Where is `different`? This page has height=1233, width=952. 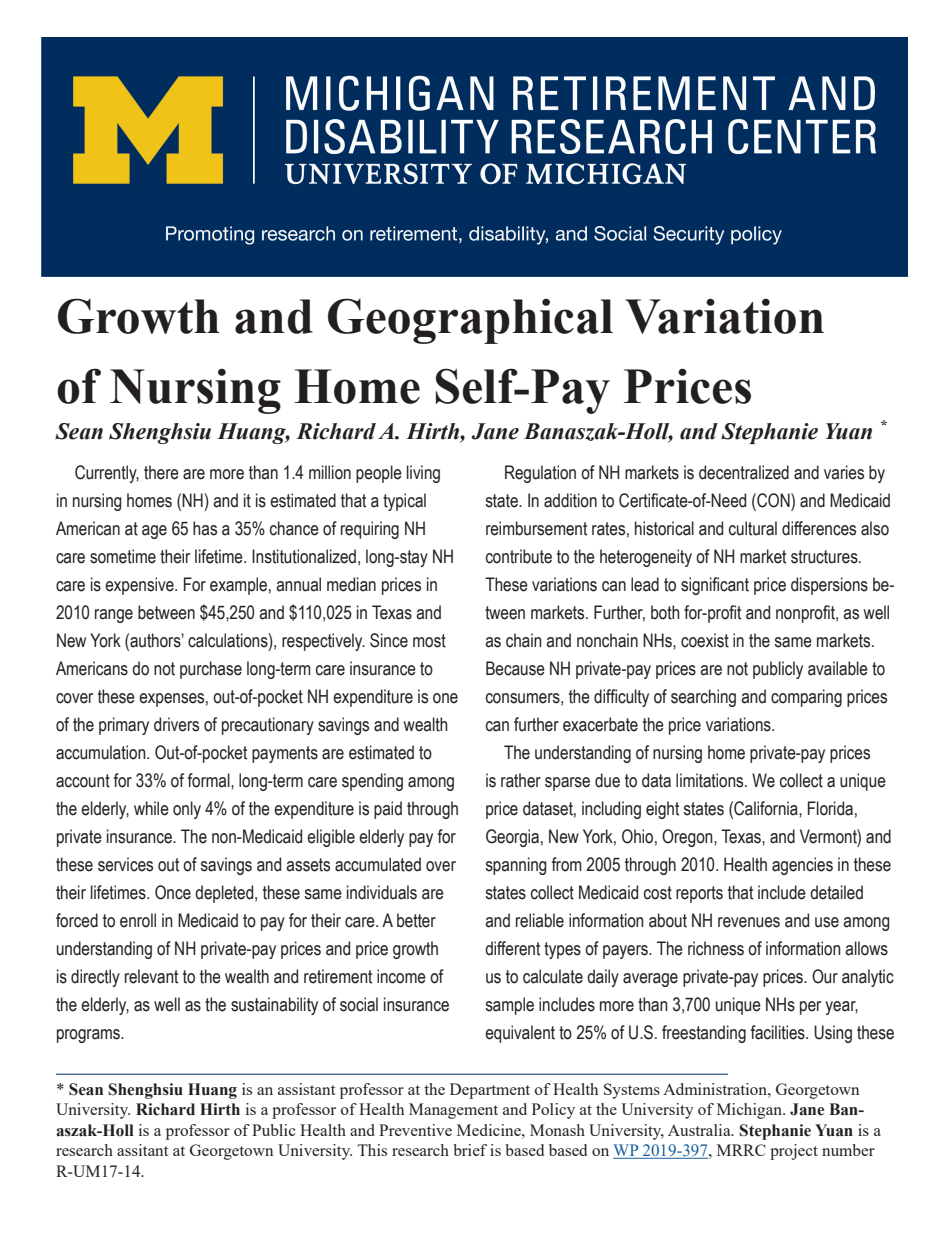 different is located at coordinates (512, 948).
